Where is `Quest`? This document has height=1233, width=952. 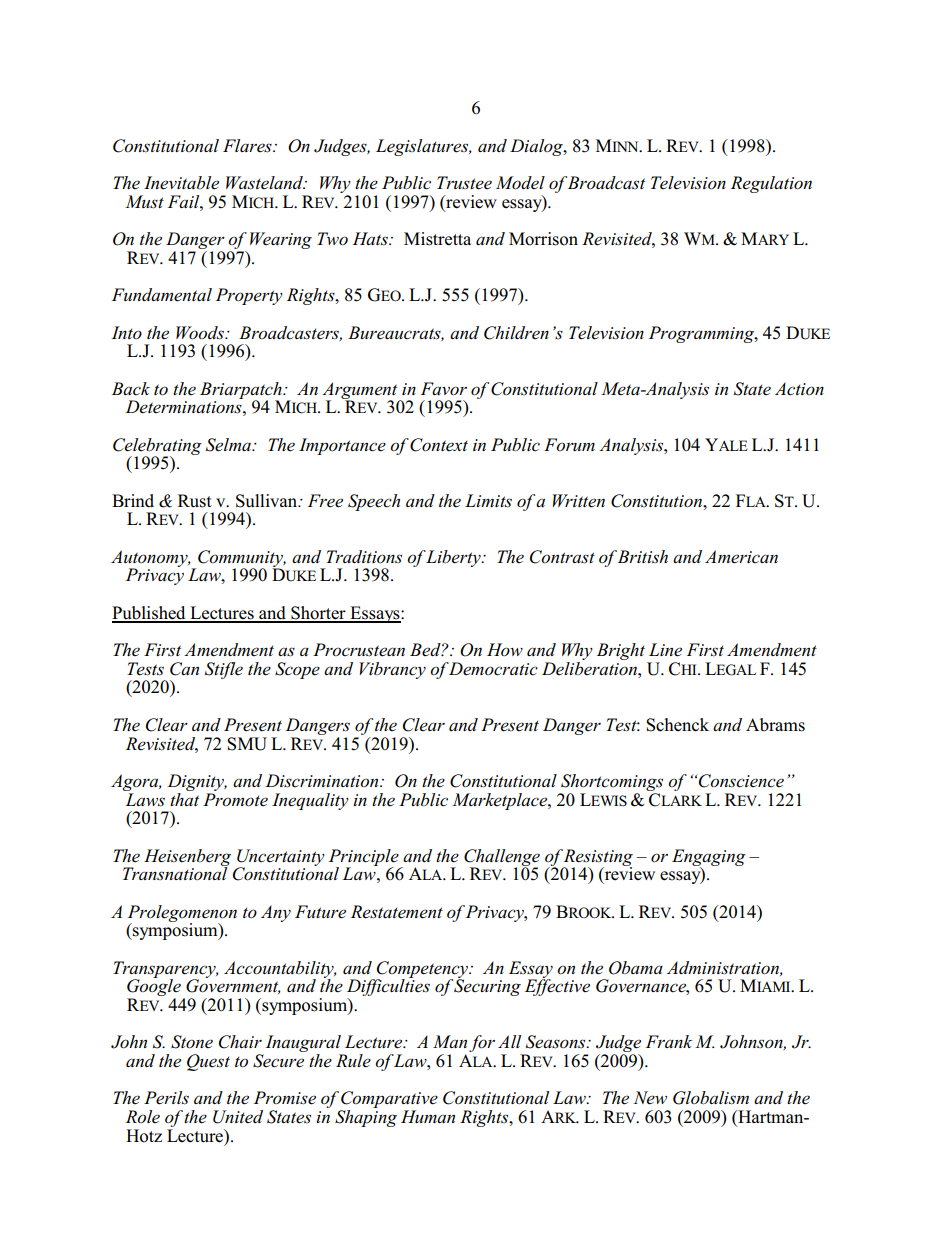
Quest is located at coordinates (208, 1062).
